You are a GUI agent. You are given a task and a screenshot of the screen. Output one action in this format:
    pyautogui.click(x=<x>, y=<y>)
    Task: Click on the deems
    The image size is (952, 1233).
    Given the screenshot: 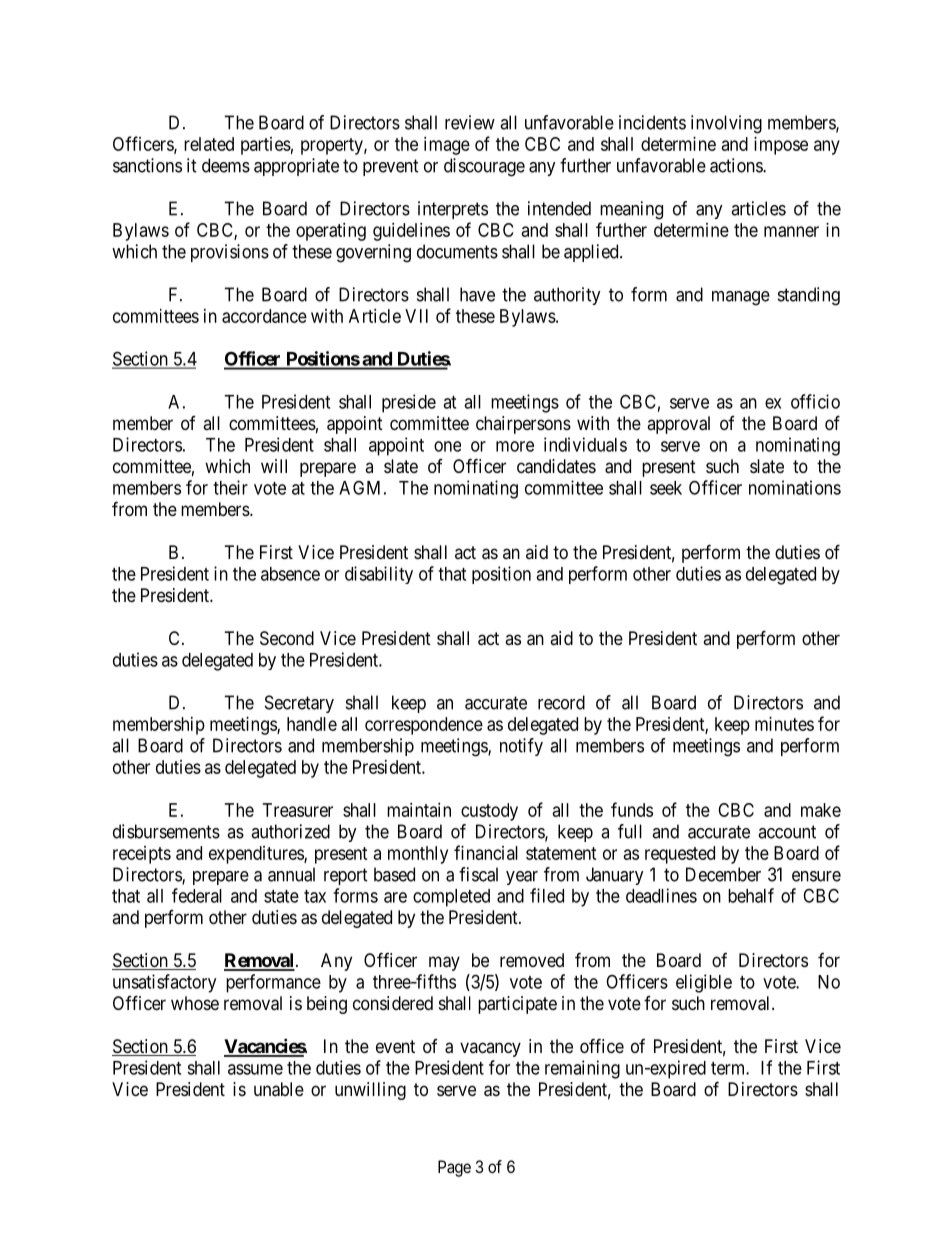 What is the action you would take?
    pyautogui.click(x=226, y=165)
